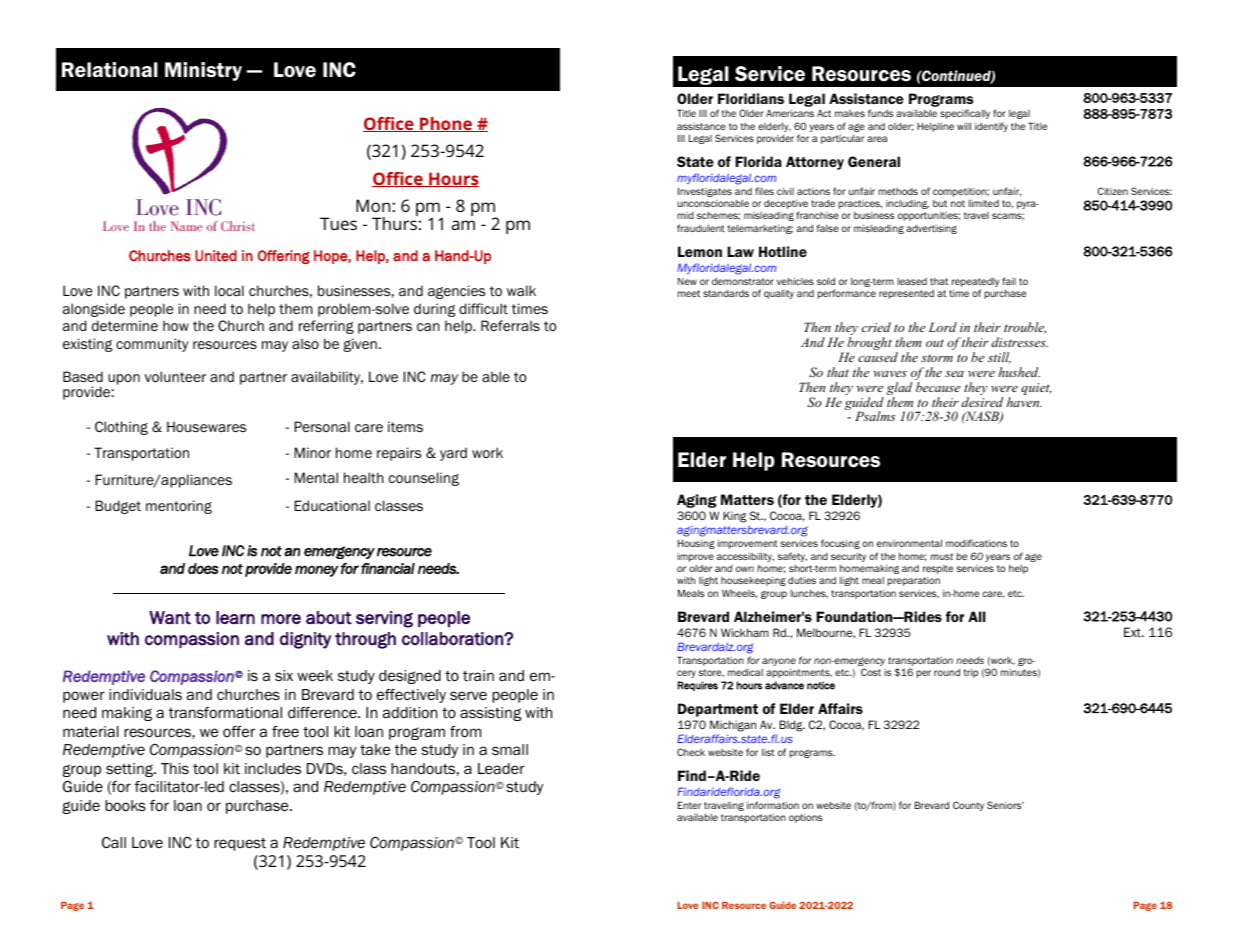 This image has height=952, width=1233. I want to click on modifications, so click(976, 543).
